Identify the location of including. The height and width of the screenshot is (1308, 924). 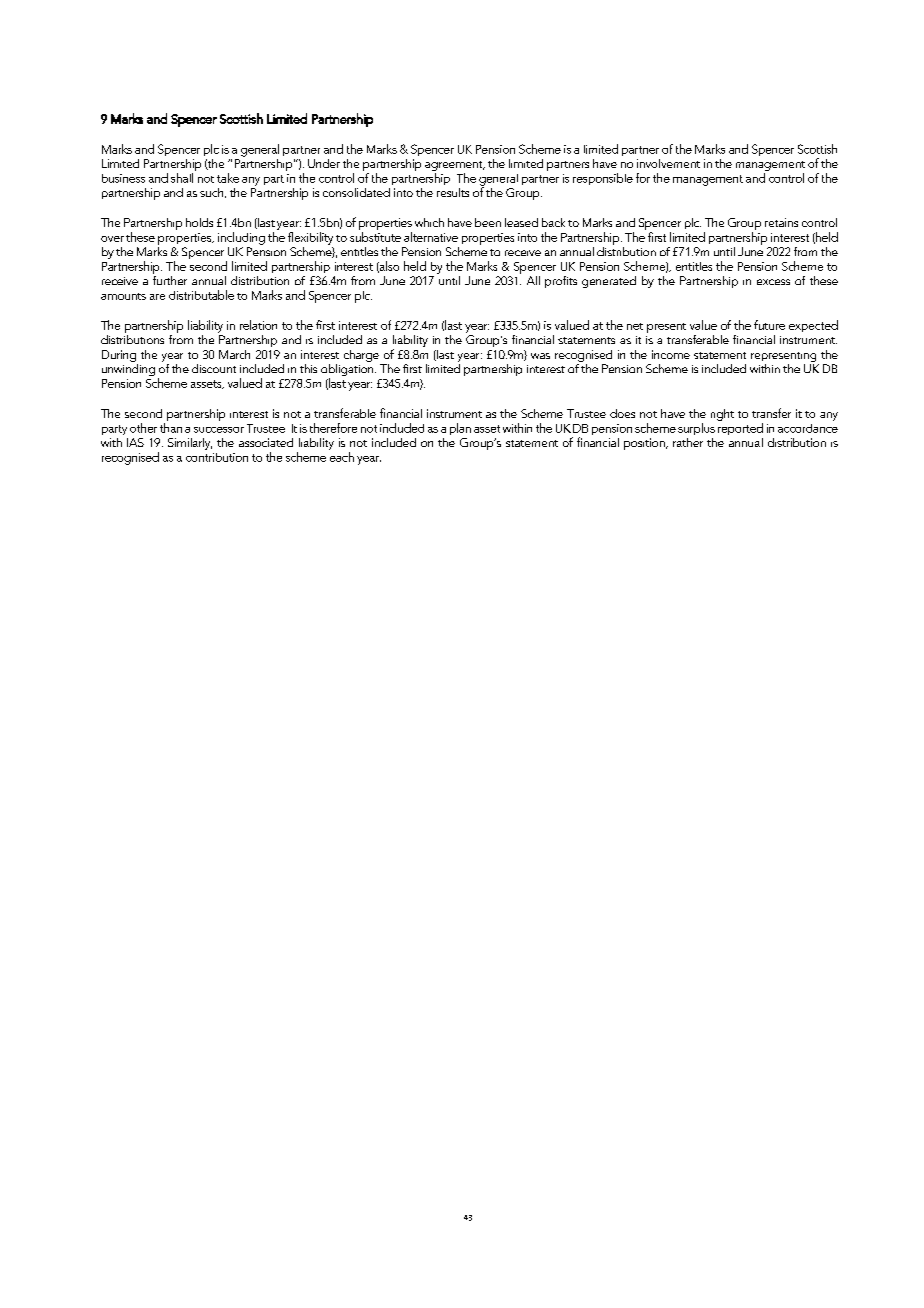
(241, 238).
